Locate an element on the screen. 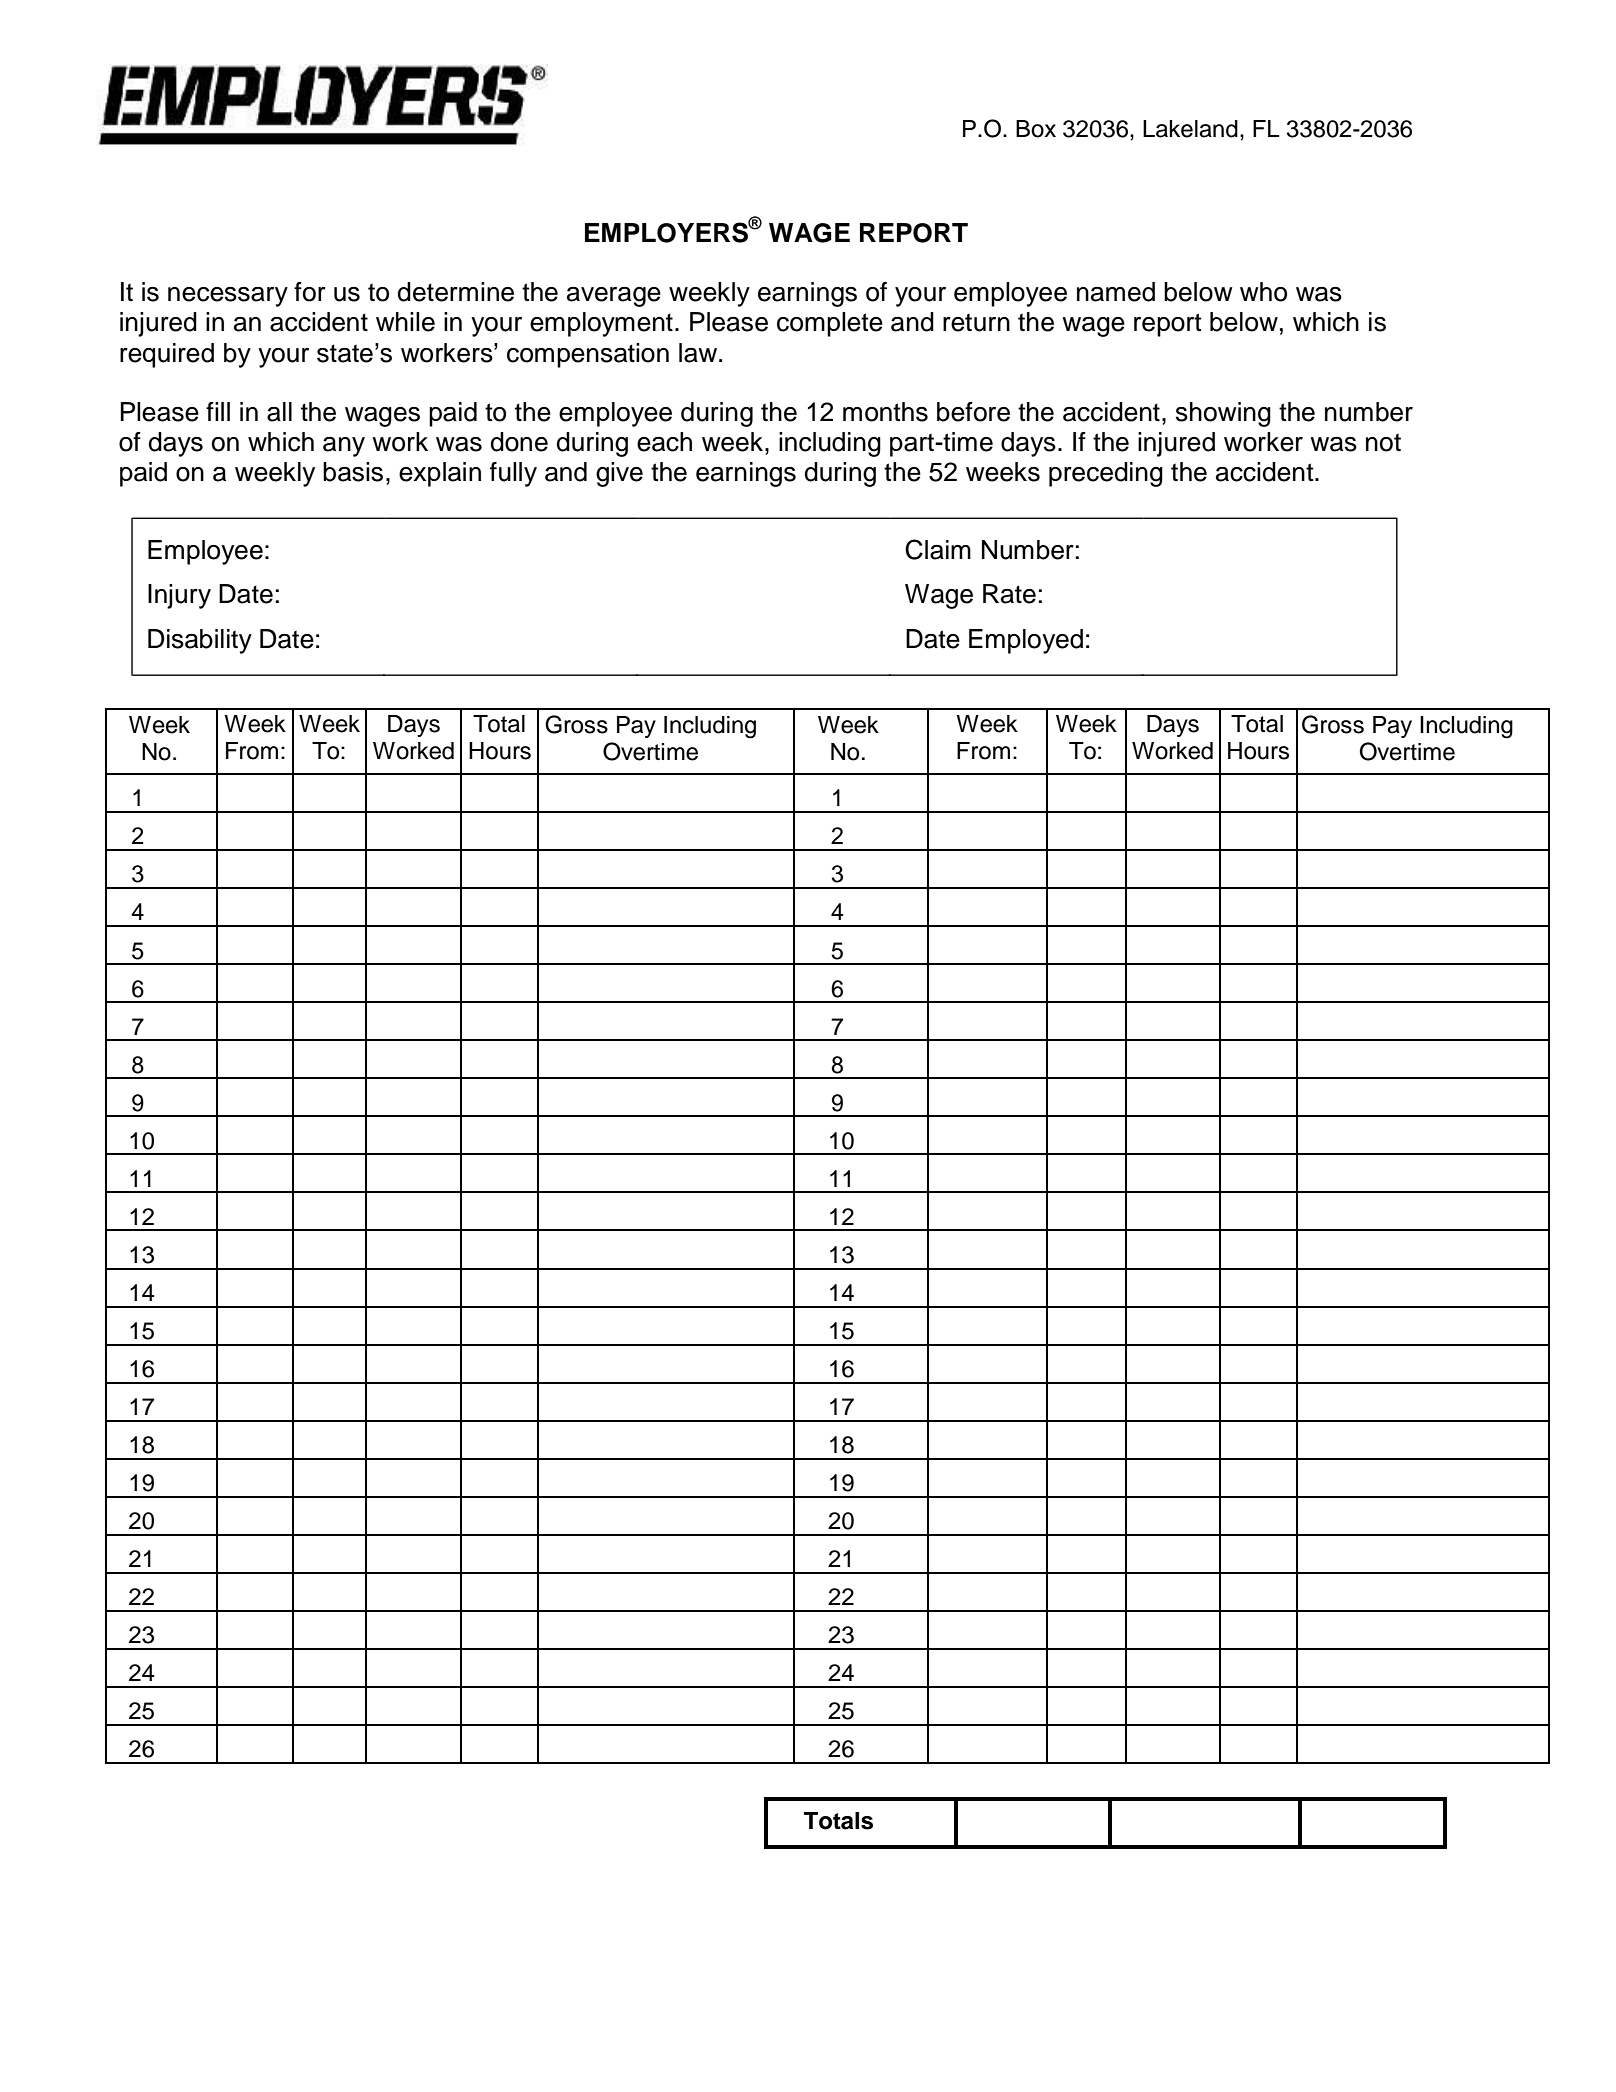 The image size is (1616, 2092). Lakeland is located at coordinates (1190, 129).
